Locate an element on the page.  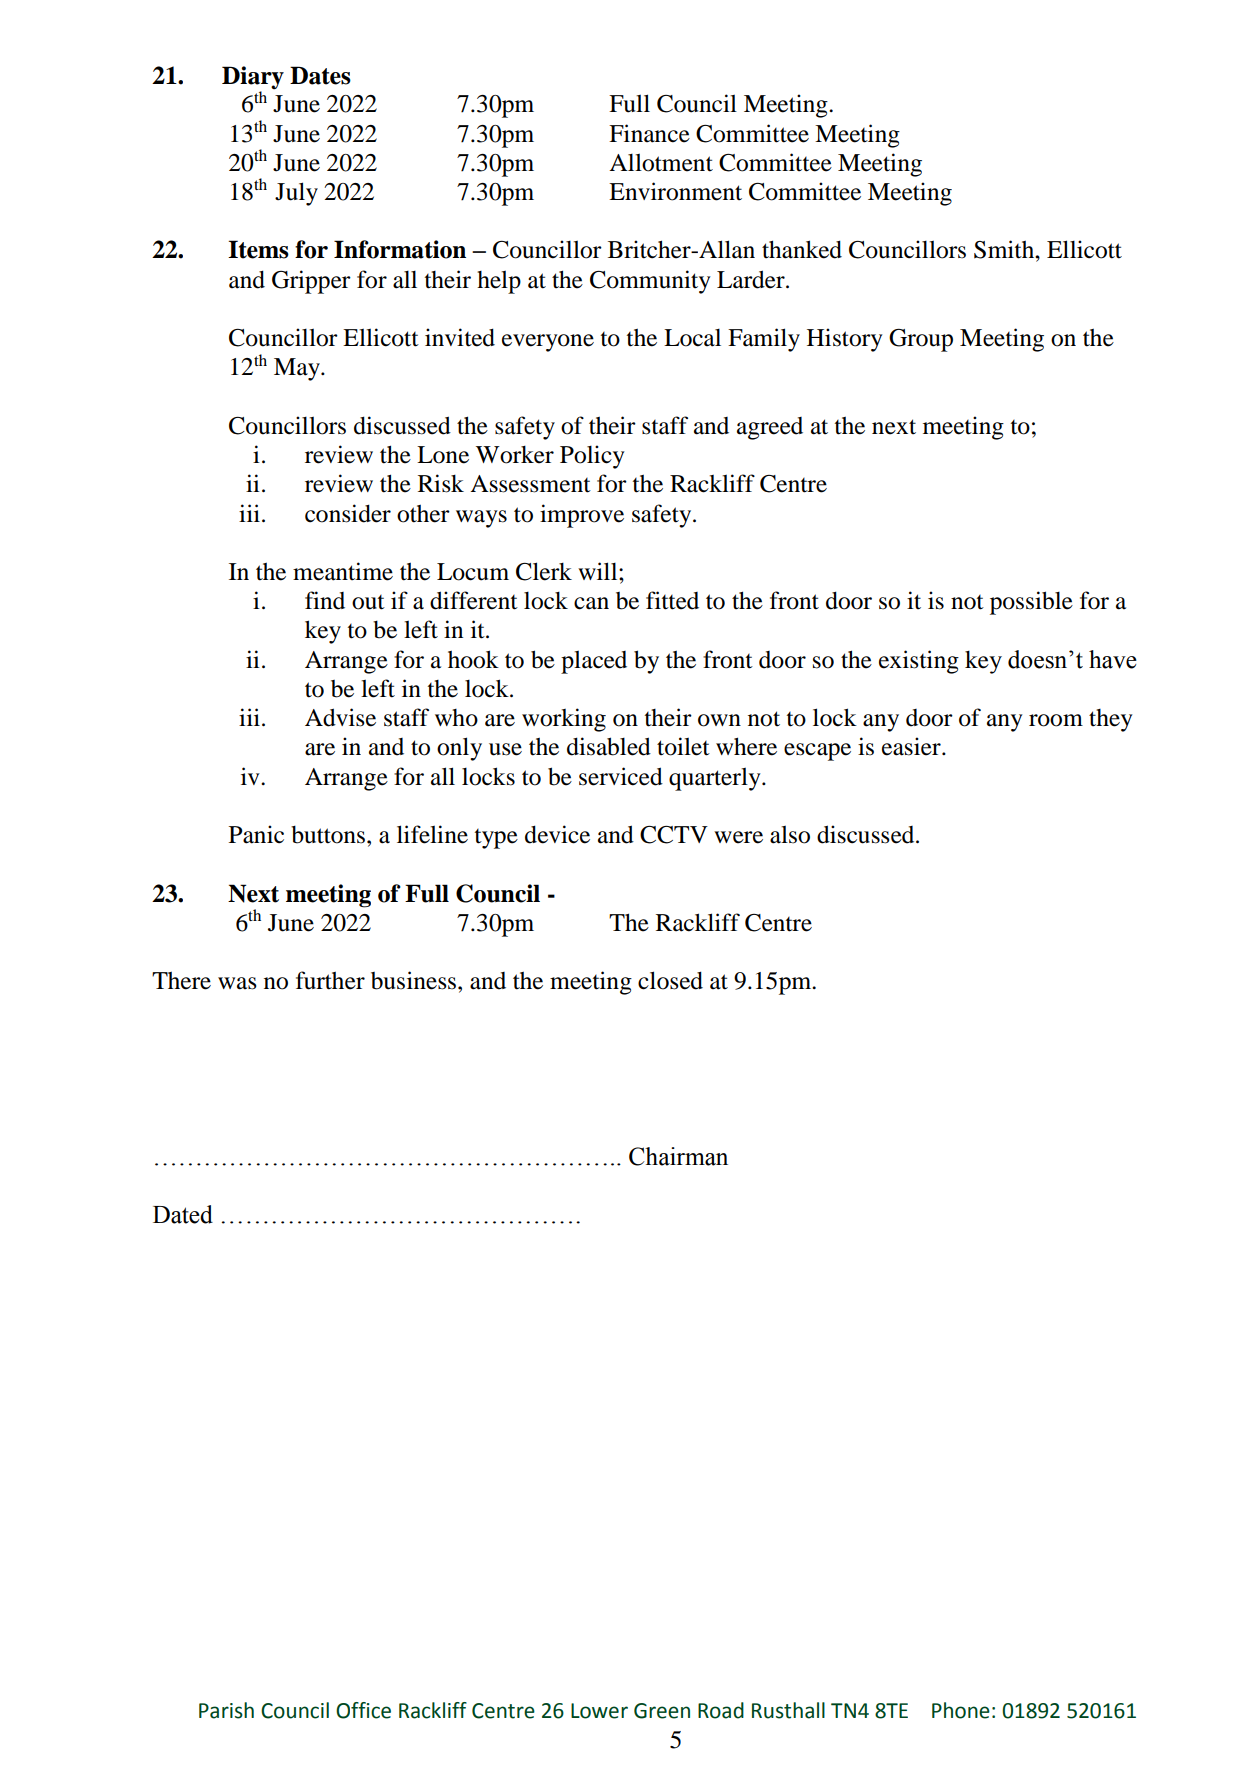
Dates is located at coordinates (320, 75).
